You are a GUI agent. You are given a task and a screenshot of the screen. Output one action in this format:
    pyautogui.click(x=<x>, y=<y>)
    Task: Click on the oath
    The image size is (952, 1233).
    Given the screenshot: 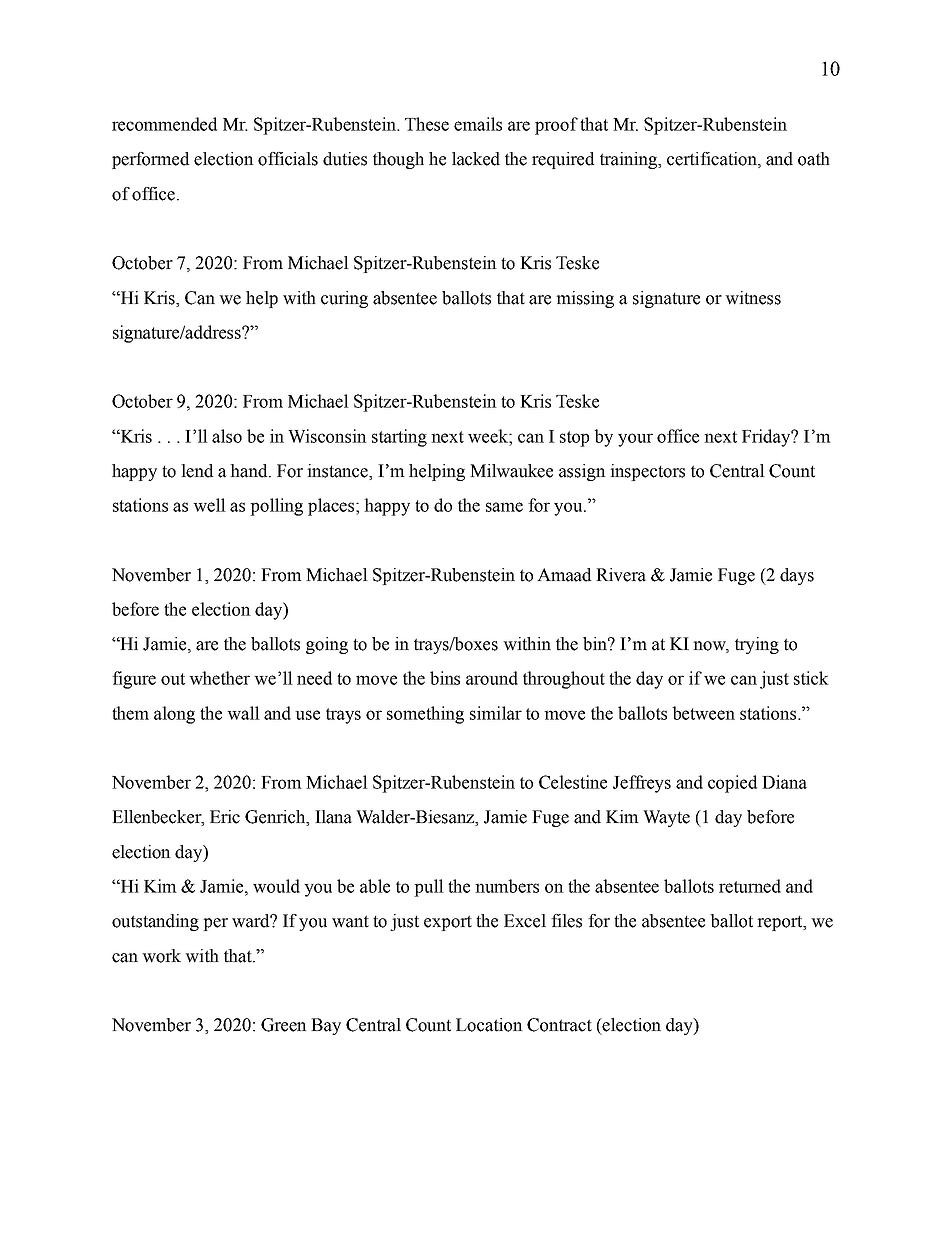 What is the action you would take?
    pyautogui.click(x=814, y=159)
